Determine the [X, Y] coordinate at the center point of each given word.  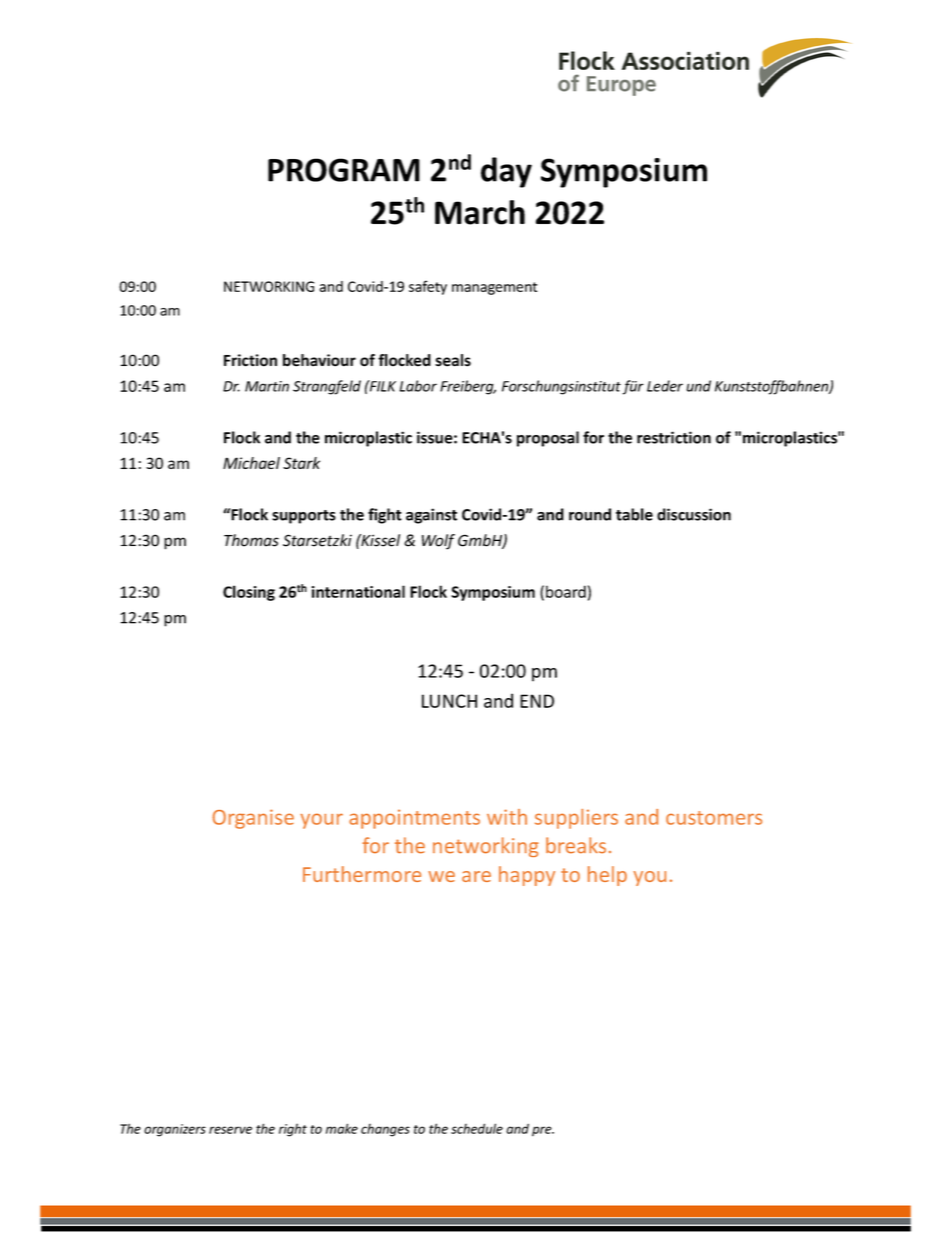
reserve [230, 1130]
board [566, 591]
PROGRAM [344, 170]
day [506, 172]
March [480, 212]
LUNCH [449, 701]
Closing [249, 593]
